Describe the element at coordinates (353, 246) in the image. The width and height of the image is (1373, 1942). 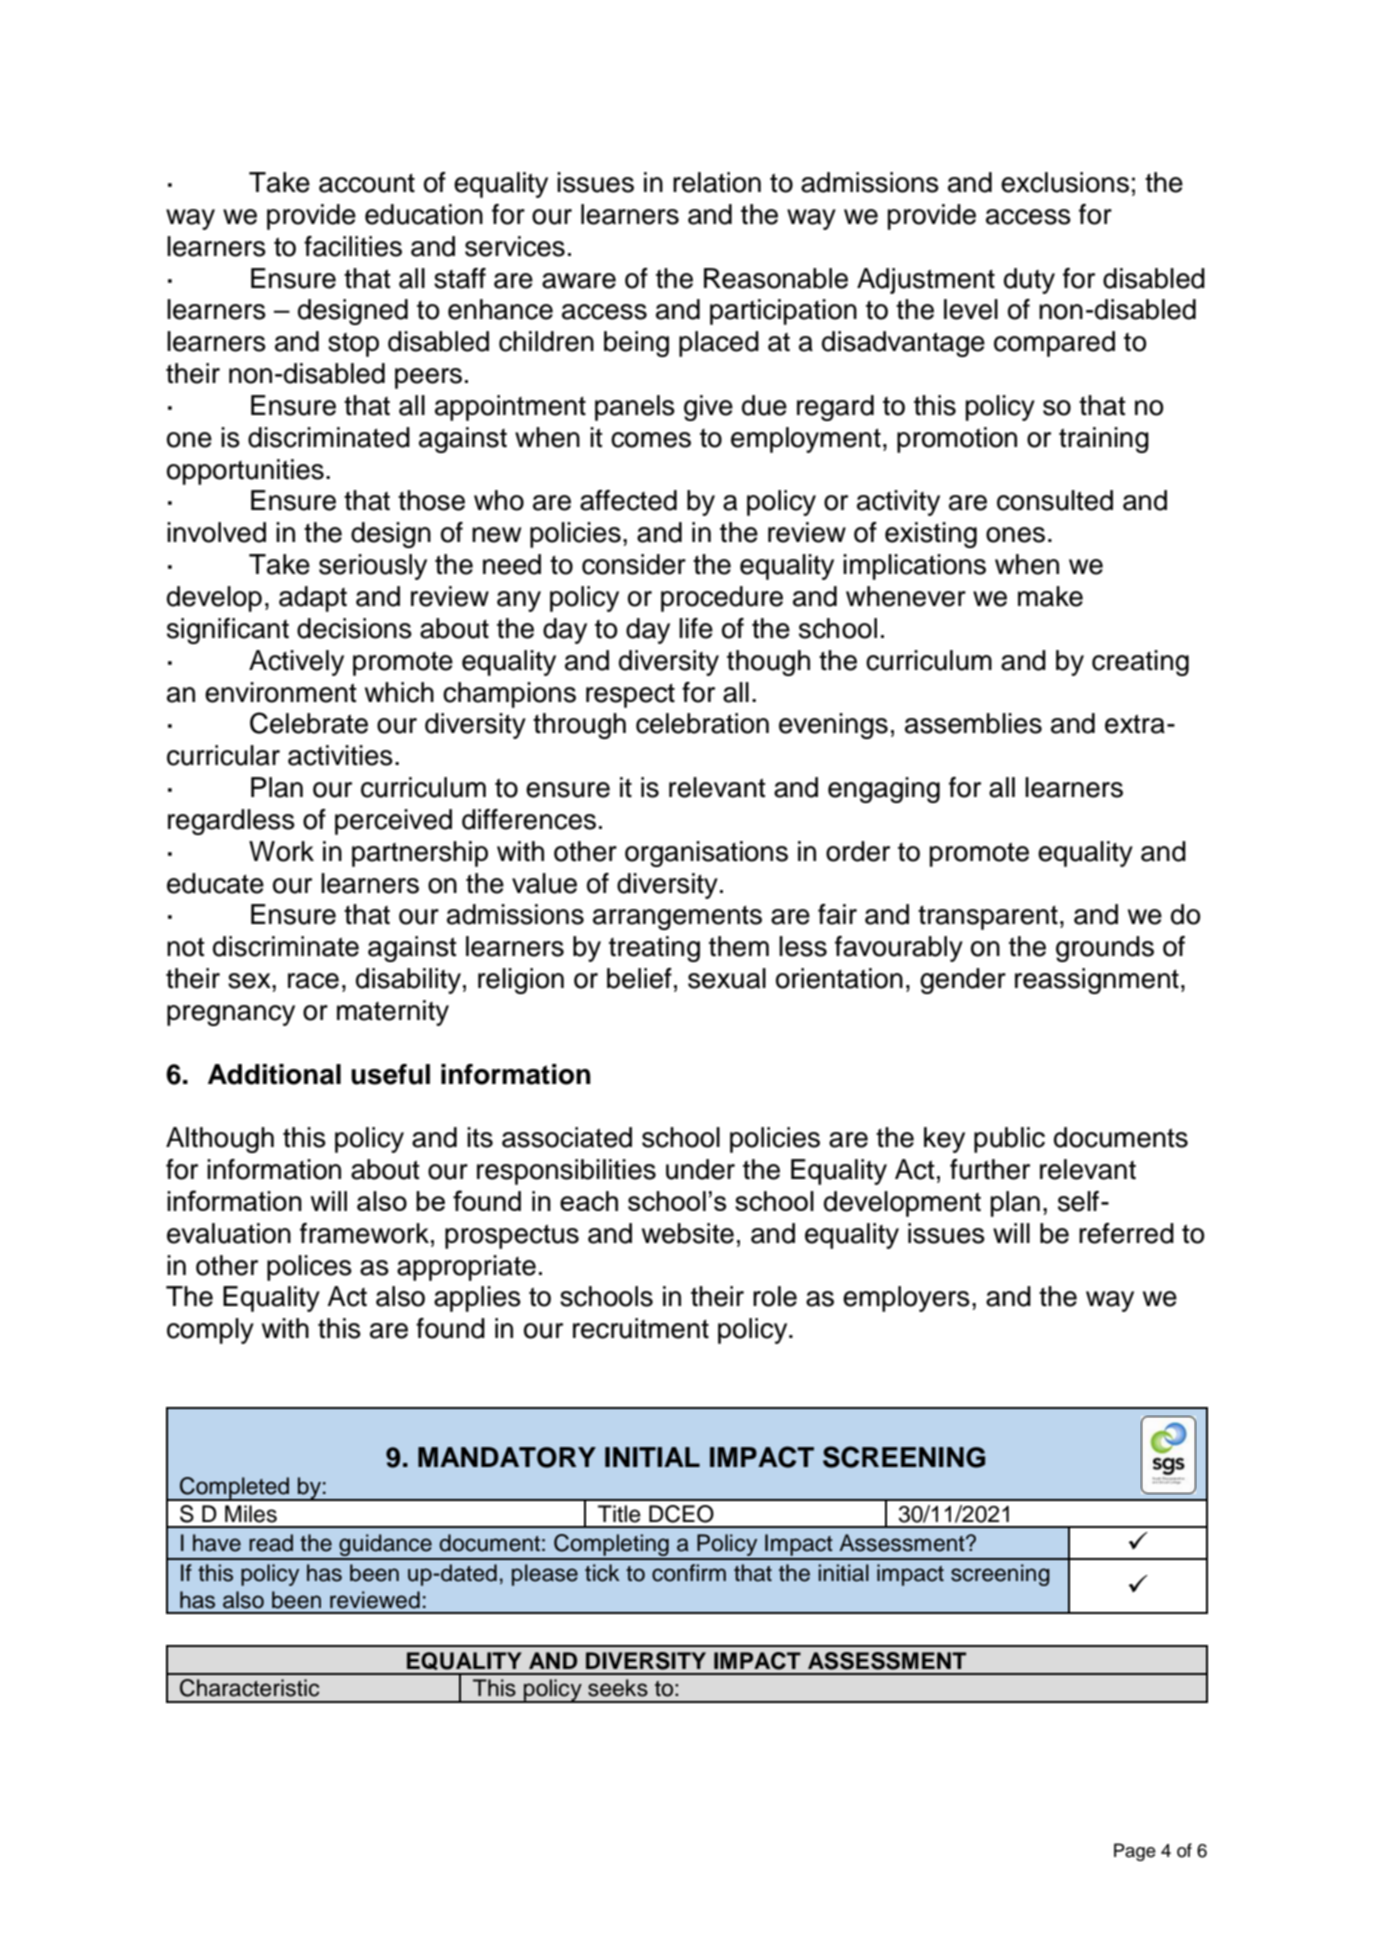
I see `facilities` at that location.
